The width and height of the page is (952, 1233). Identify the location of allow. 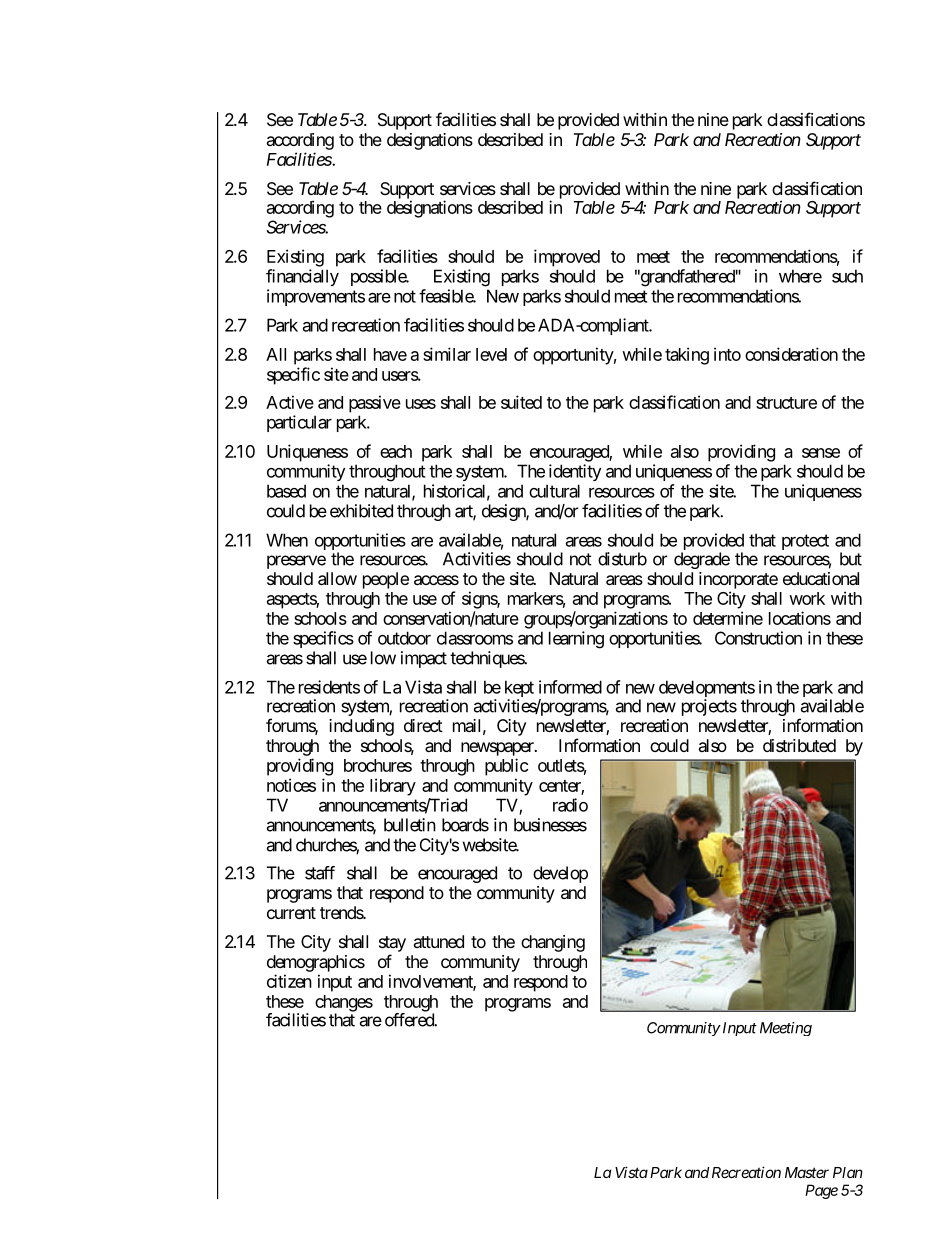
(337, 578).
